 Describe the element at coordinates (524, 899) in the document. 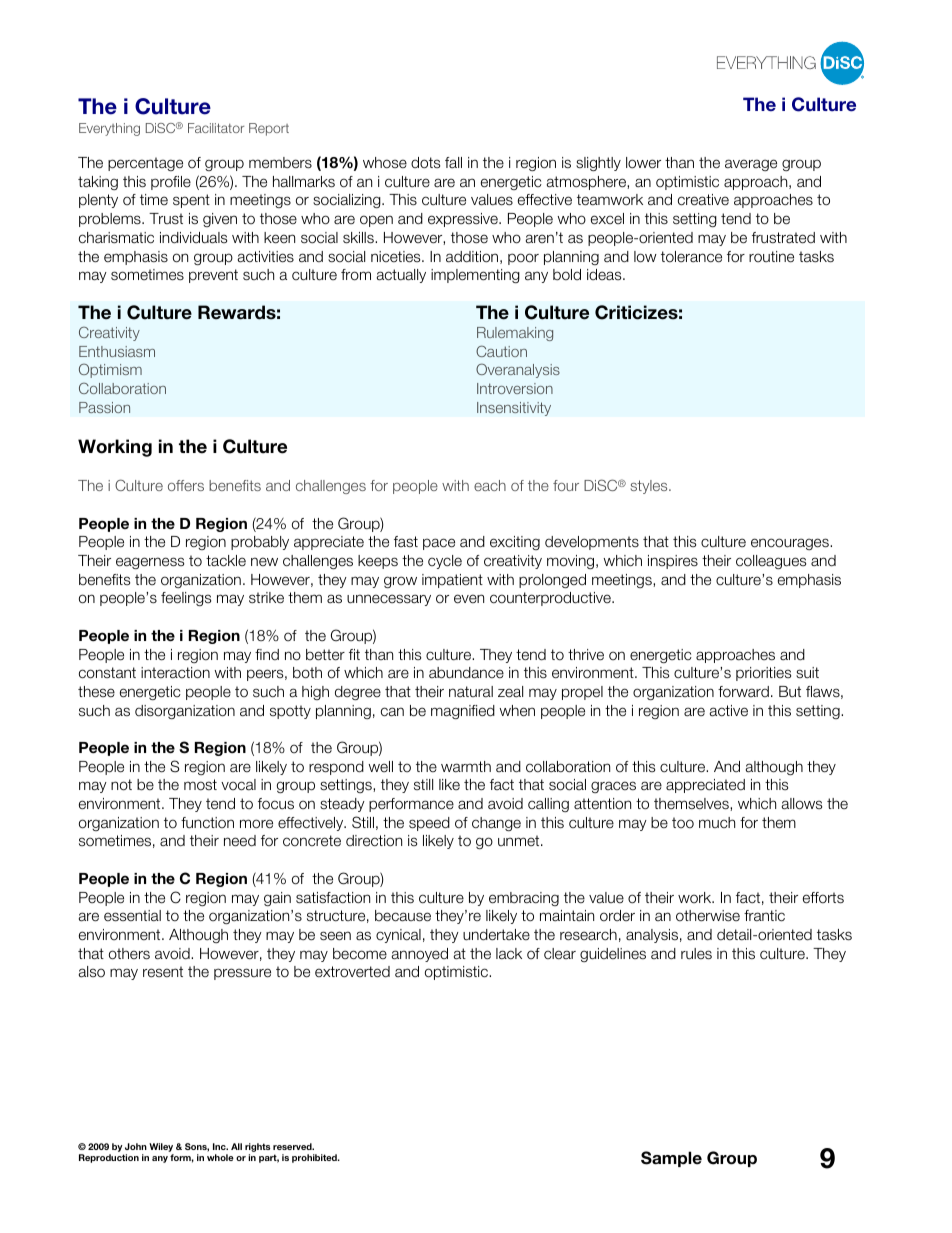

I see `embracing` at that location.
